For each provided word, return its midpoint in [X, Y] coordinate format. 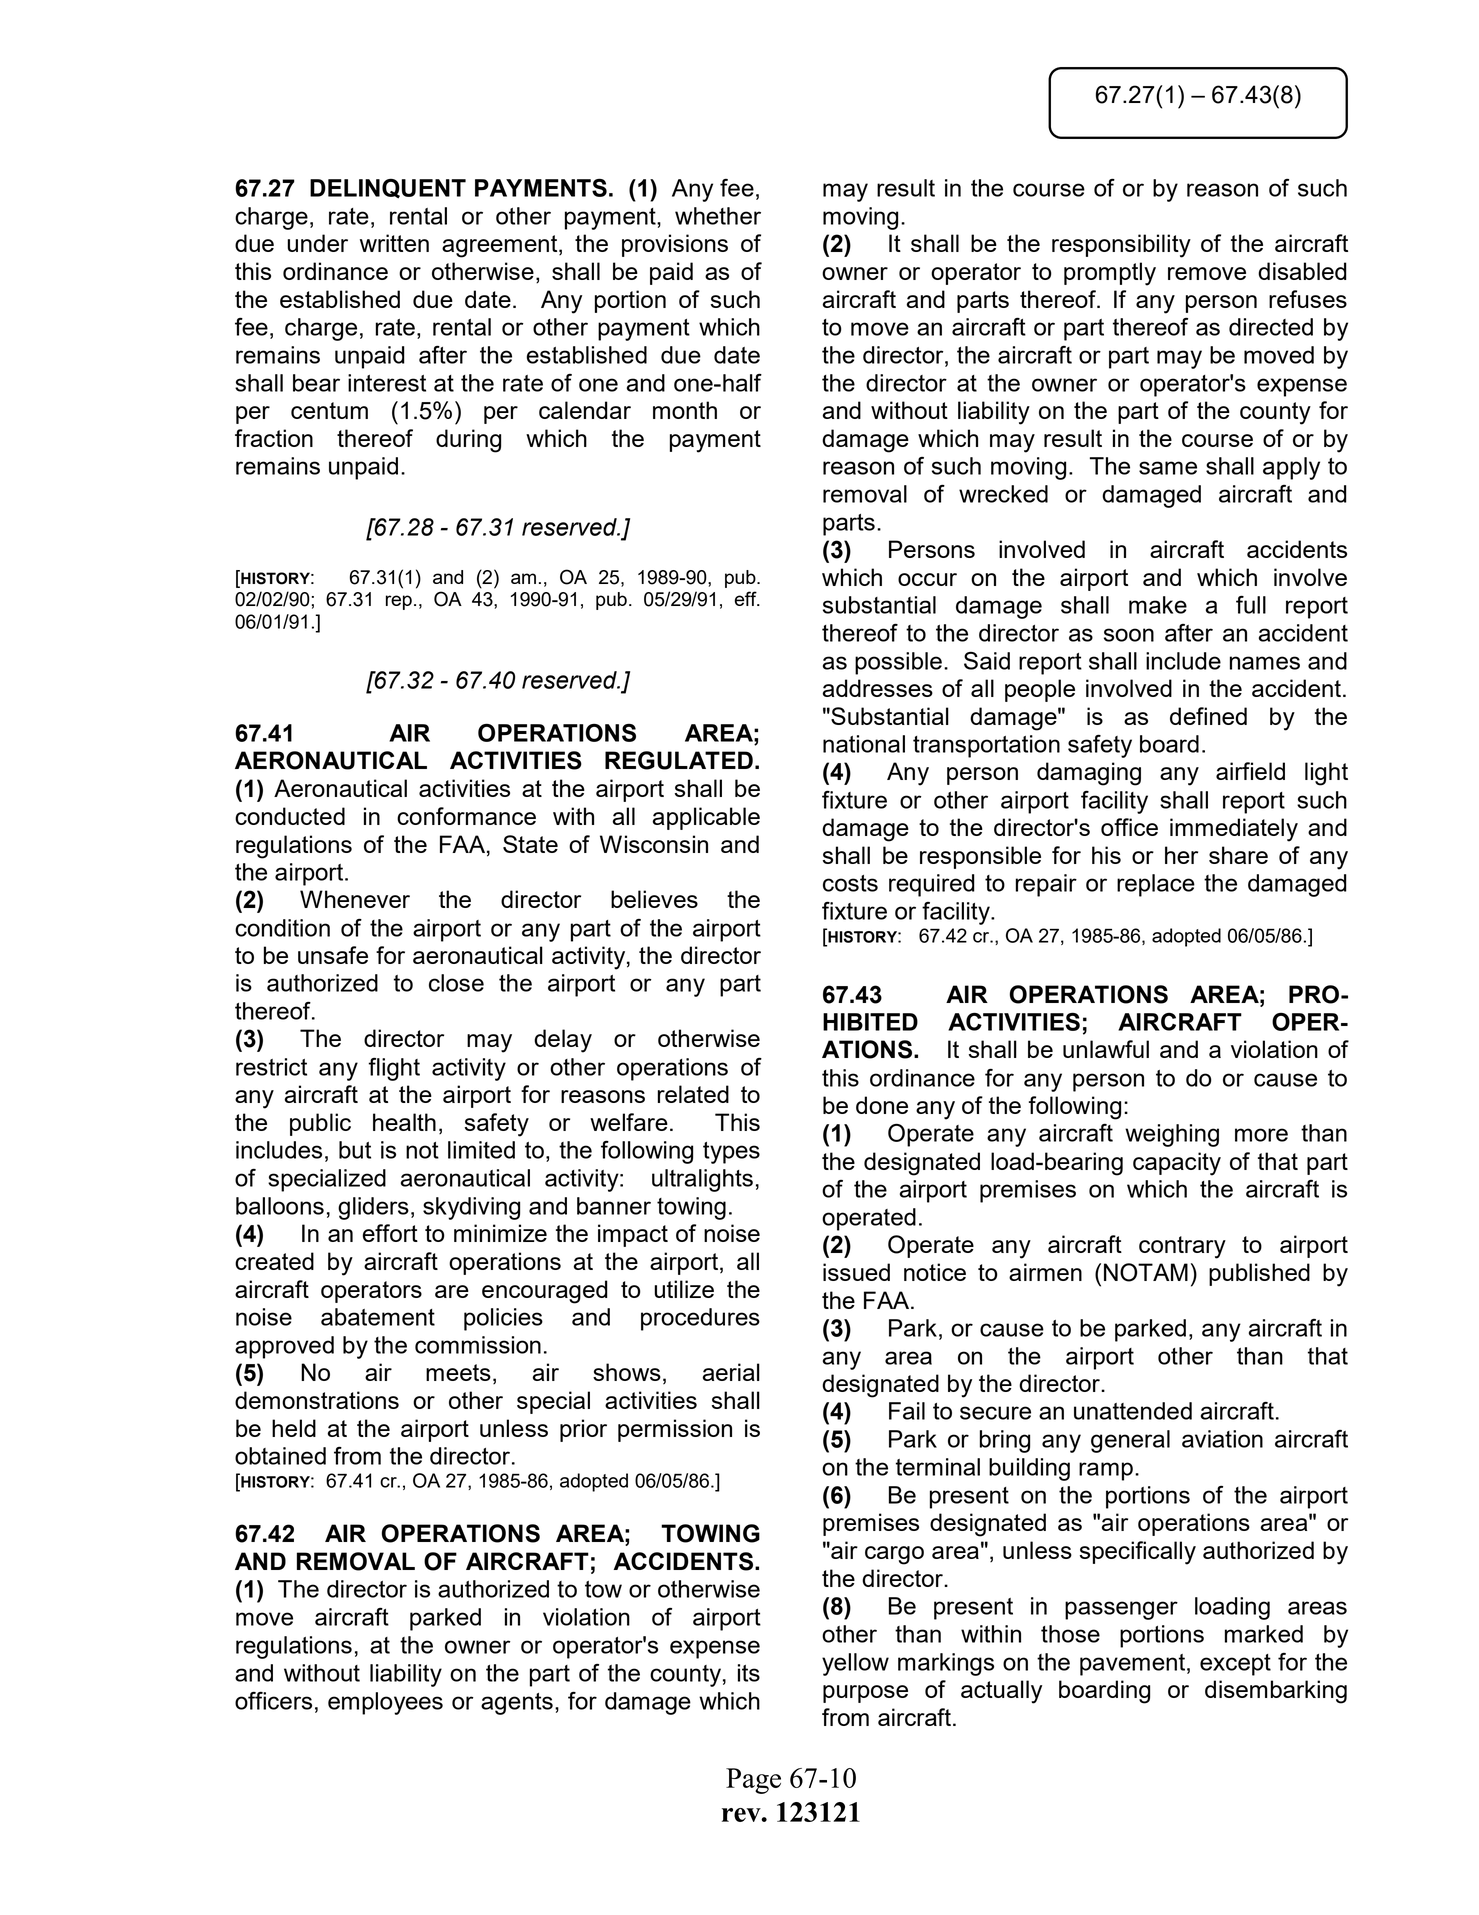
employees [385, 1703]
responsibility [1121, 246]
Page [753, 1781]
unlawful [1106, 1049]
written [394, 243]
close [456, 983]
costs [850, 883]
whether [718, 216]
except [1235, 1665]
